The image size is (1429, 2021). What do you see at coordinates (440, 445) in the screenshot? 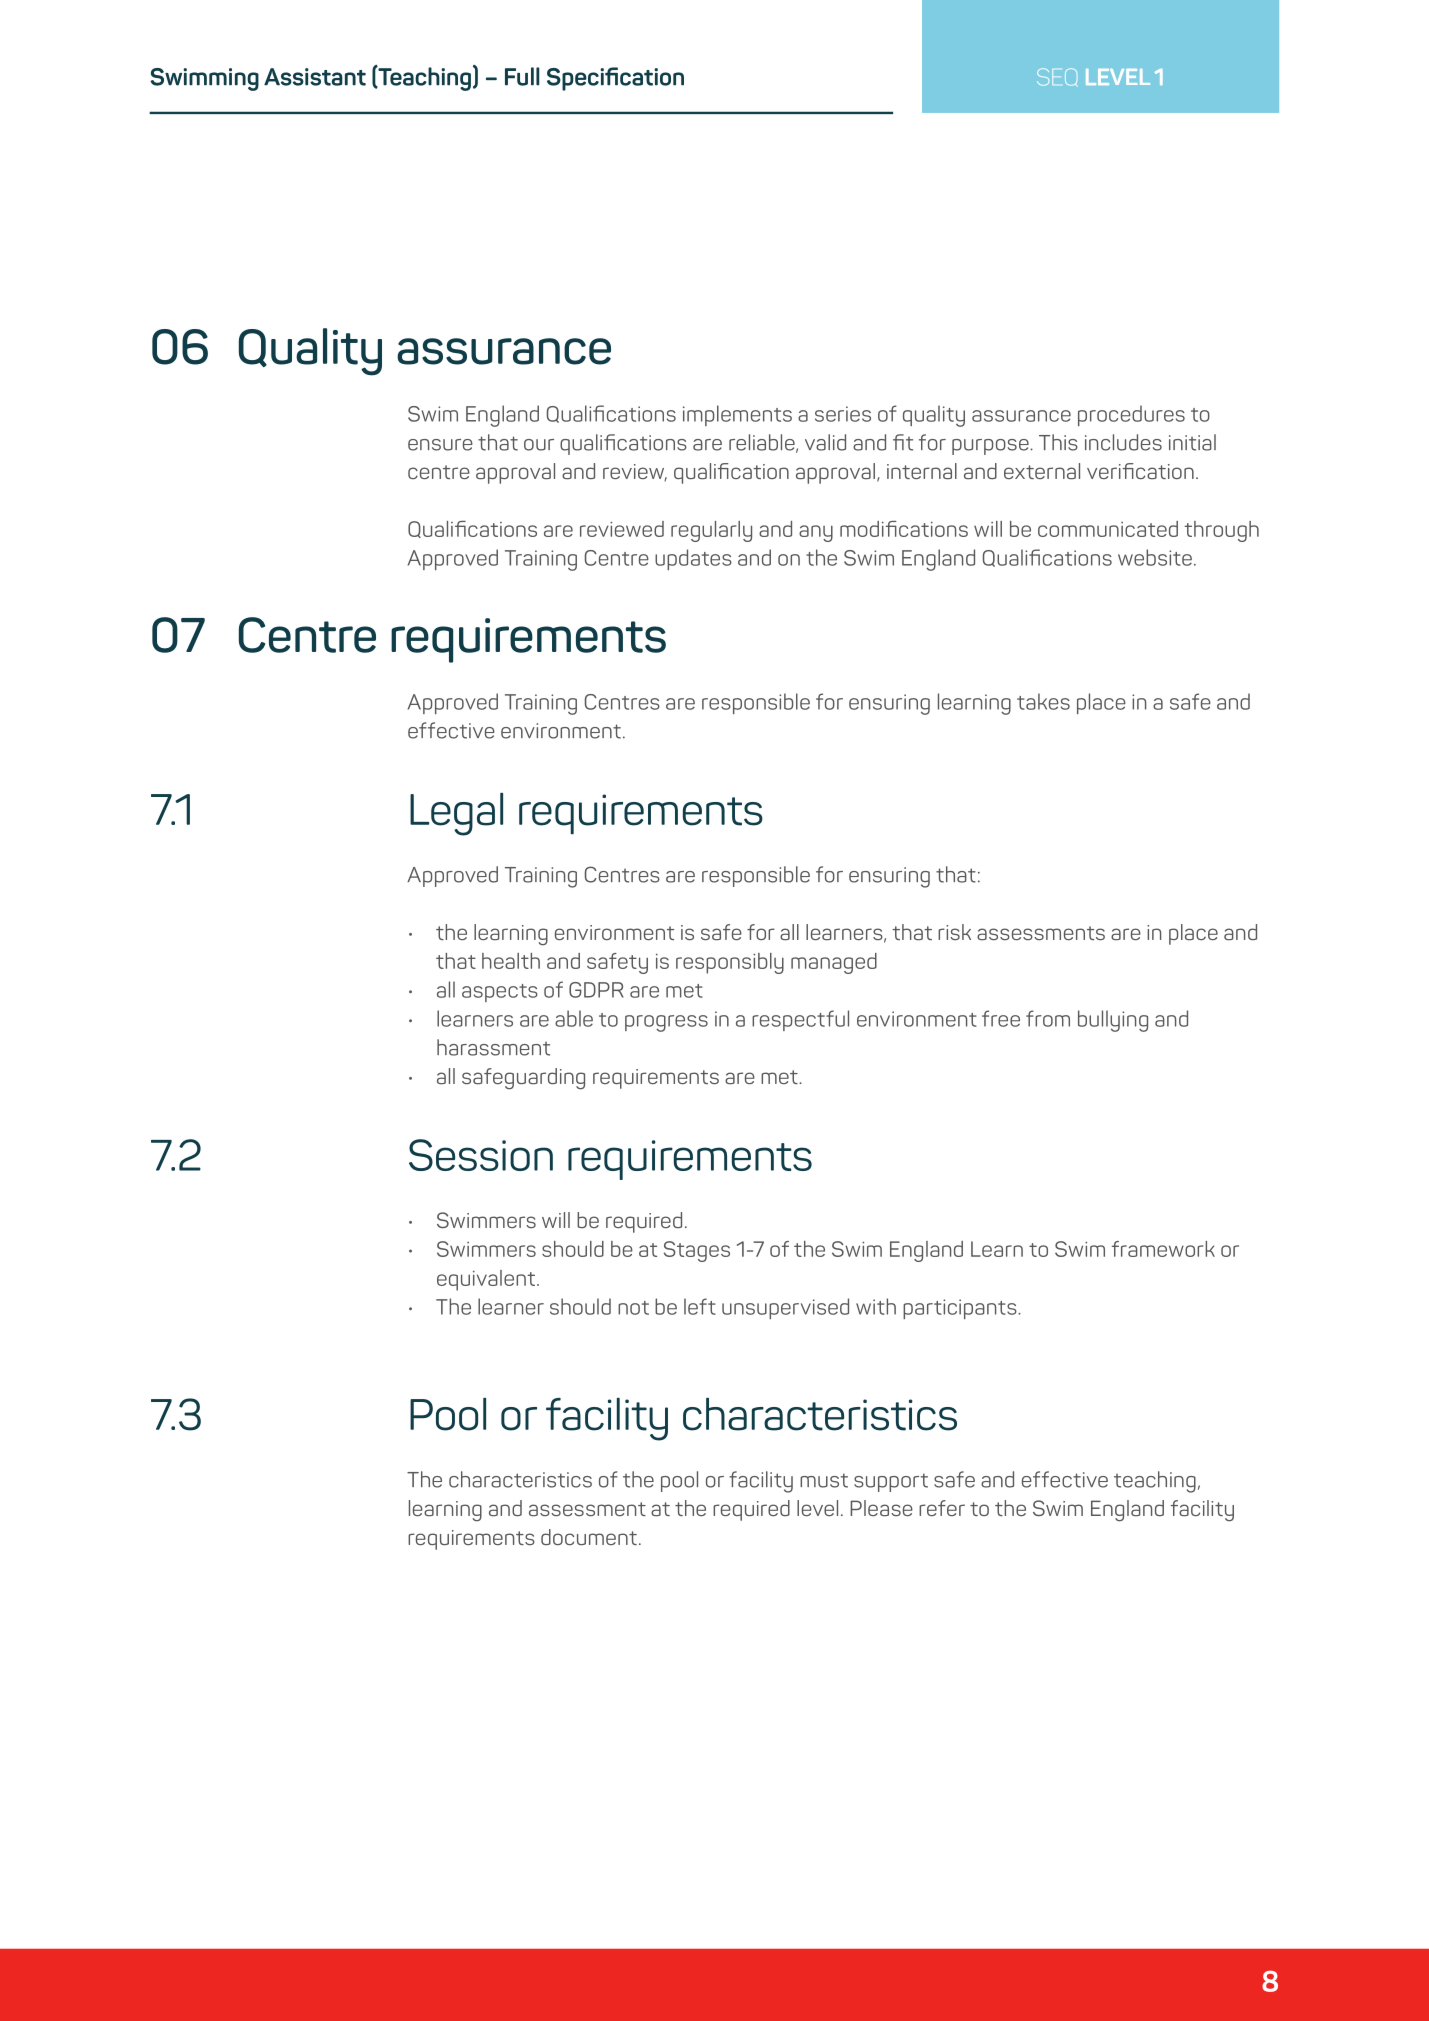
I see `ensure` at bounding box center [440, 445].
